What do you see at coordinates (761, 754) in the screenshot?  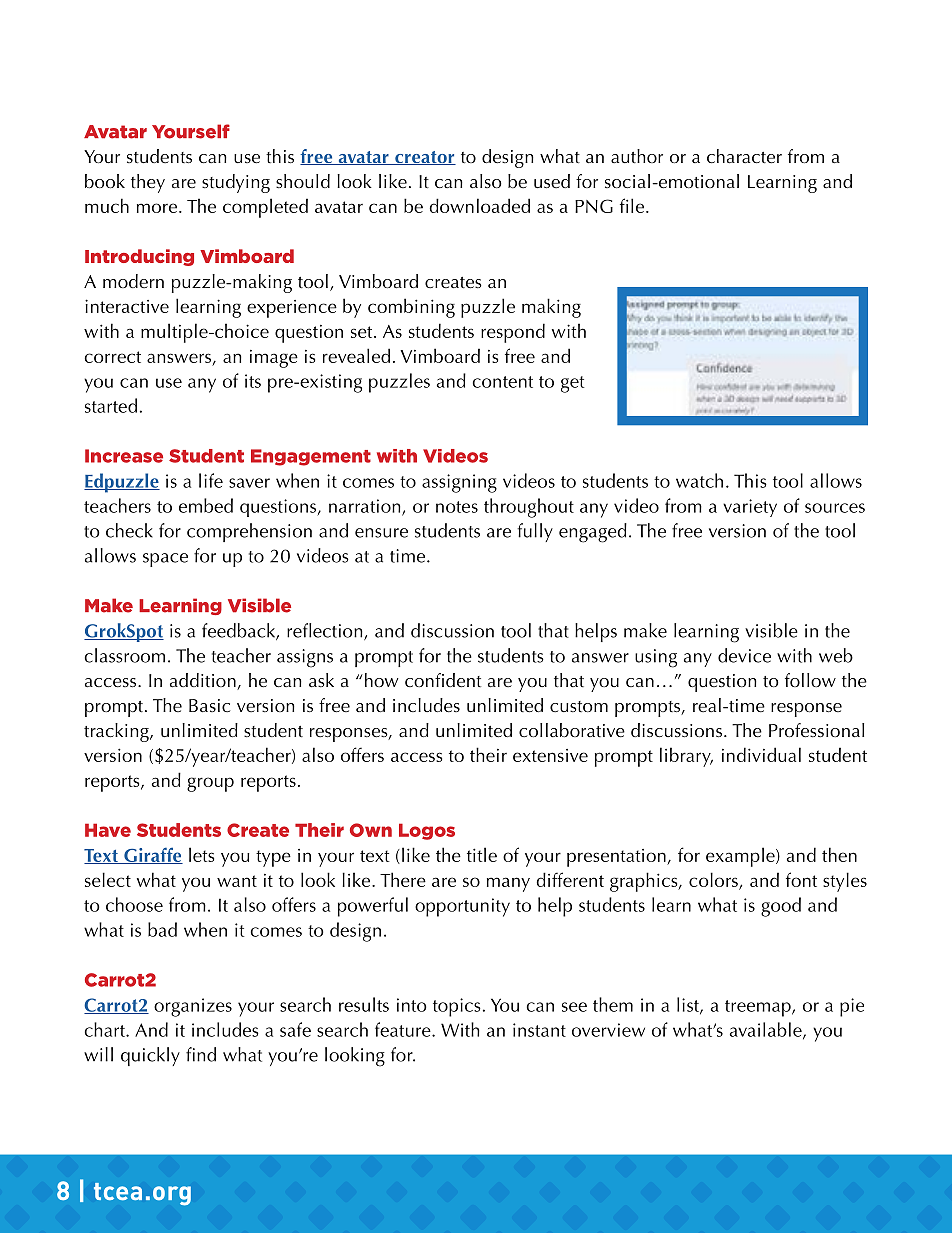 I see `individual` at bounding box center [761, 754].
